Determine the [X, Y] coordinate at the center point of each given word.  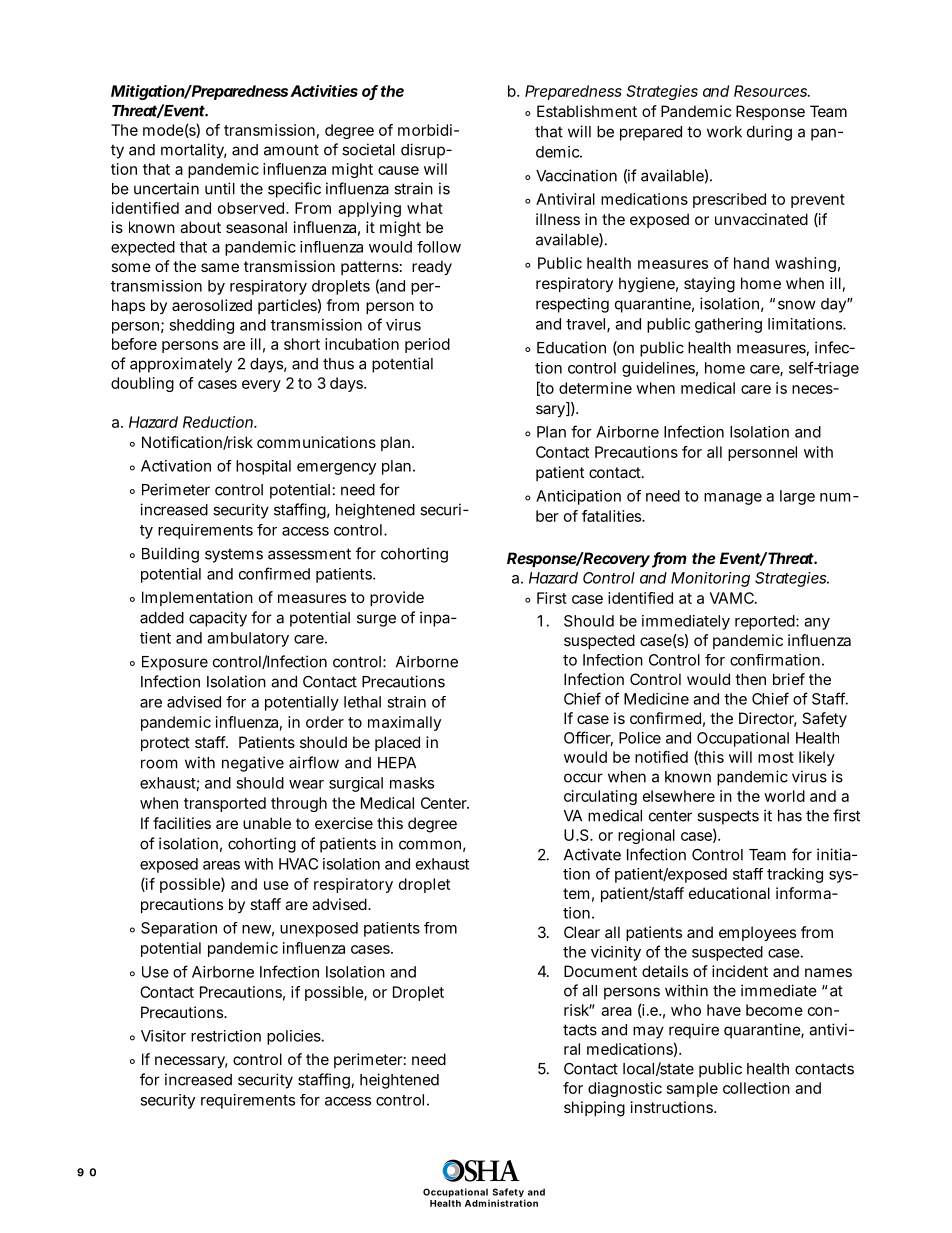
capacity [218, 619]
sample [692, 1089]
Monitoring [710, 579]
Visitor [163, 1036]
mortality [194, 151]
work [724, 132]
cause [398, 170]
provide [397, 598]
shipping [594, 1109]
